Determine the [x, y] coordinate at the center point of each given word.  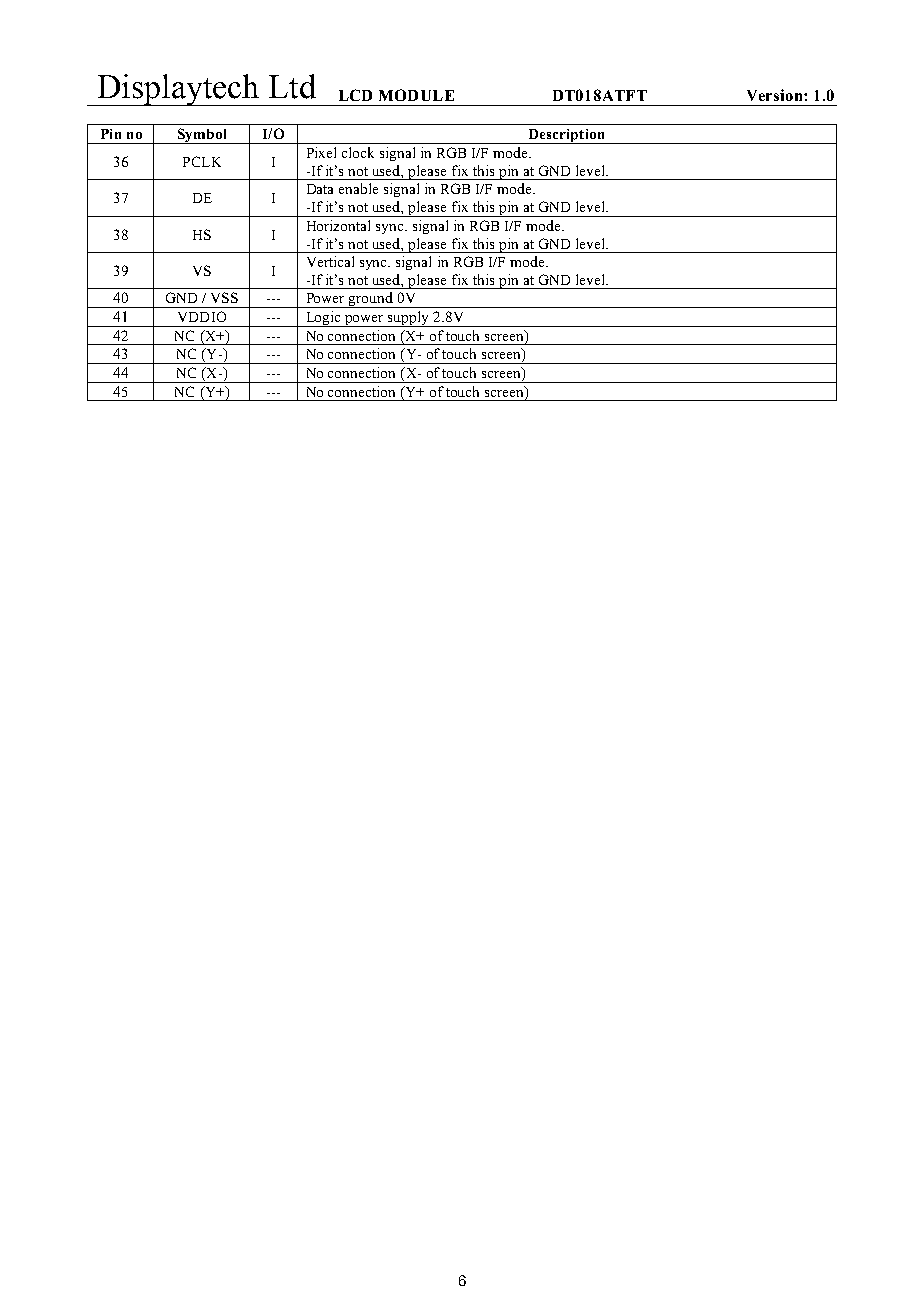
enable [358, 188]
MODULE [416, 95]
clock [358, 152]
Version [776, 95]
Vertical [330, 261]
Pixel [321, 152]
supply [409, 319]
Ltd [292, 86]
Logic [323, 319]
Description [566, 136]
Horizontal [338, 225]
